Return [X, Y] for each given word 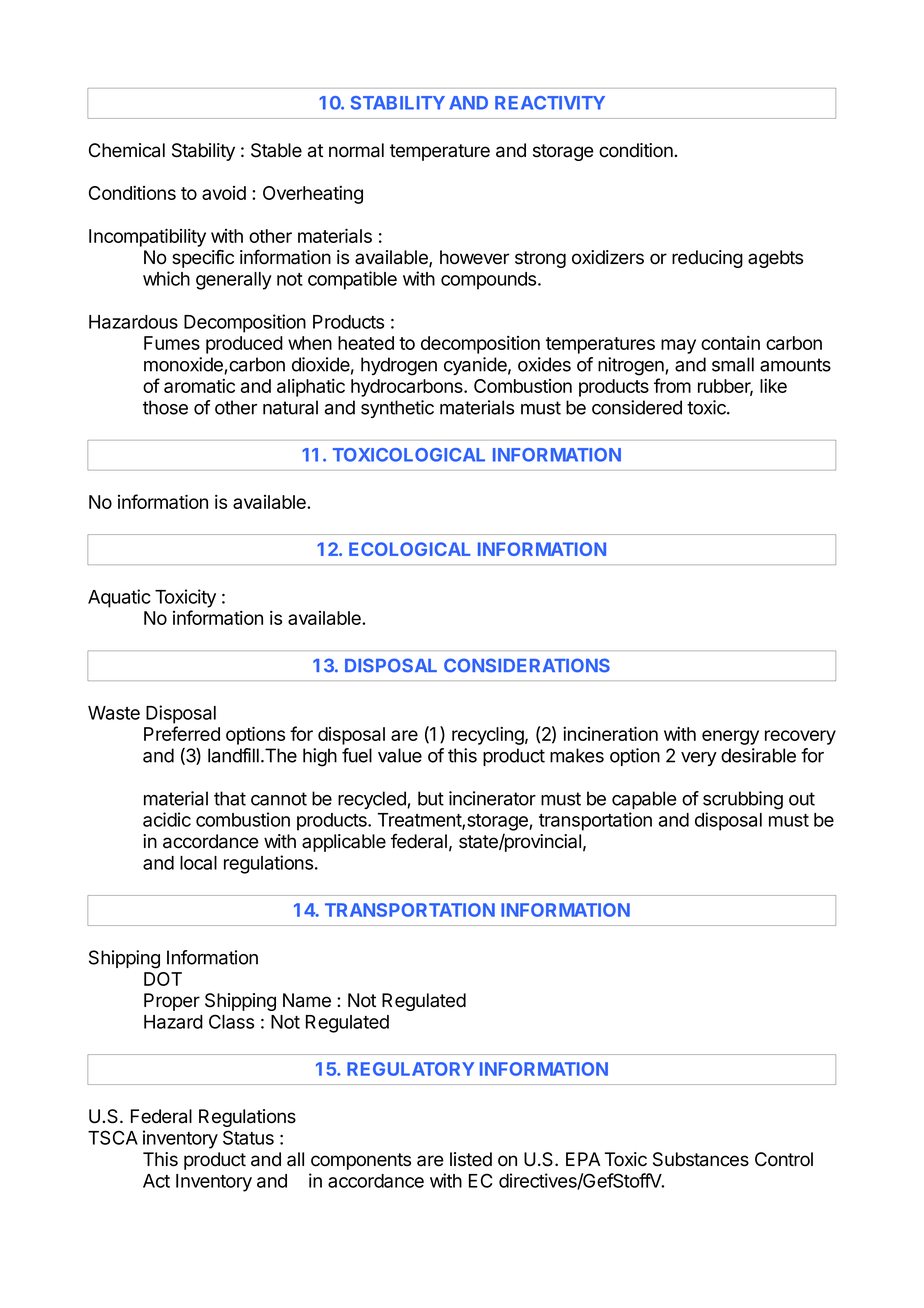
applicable [344, 843]
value [400, 755]
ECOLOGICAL [409, 549]
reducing [707, 259]
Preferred [182, 733]
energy [730, 737]
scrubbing [743, 800]
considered [637, 407]
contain [730, 342]
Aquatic [119, 598]
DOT [163, 979]
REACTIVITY [550, 103]
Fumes [172, 343]
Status [248, 1137]
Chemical [127, 150]
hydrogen [399, 366]
